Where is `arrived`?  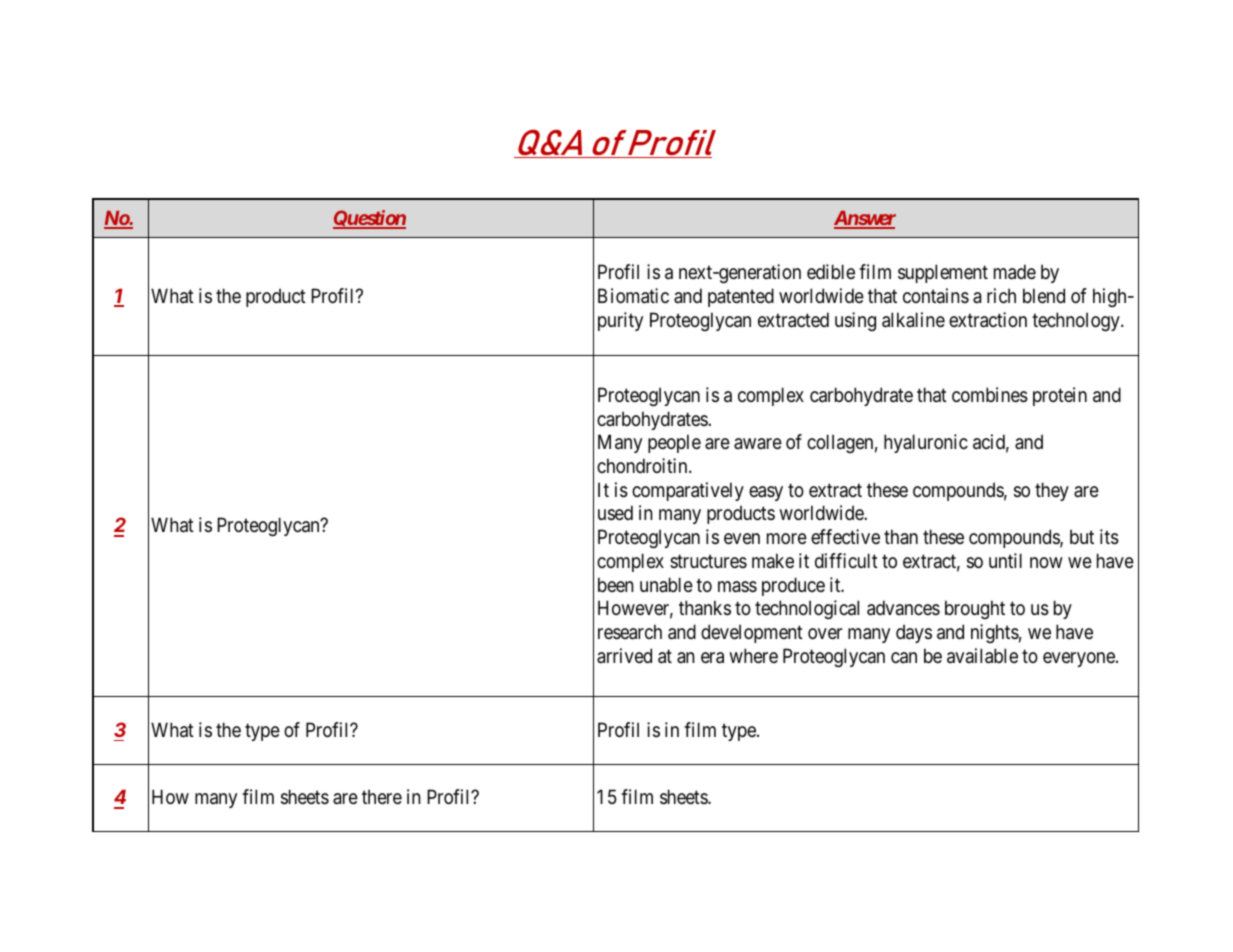
arrived is located at coordinates (624, 656).
